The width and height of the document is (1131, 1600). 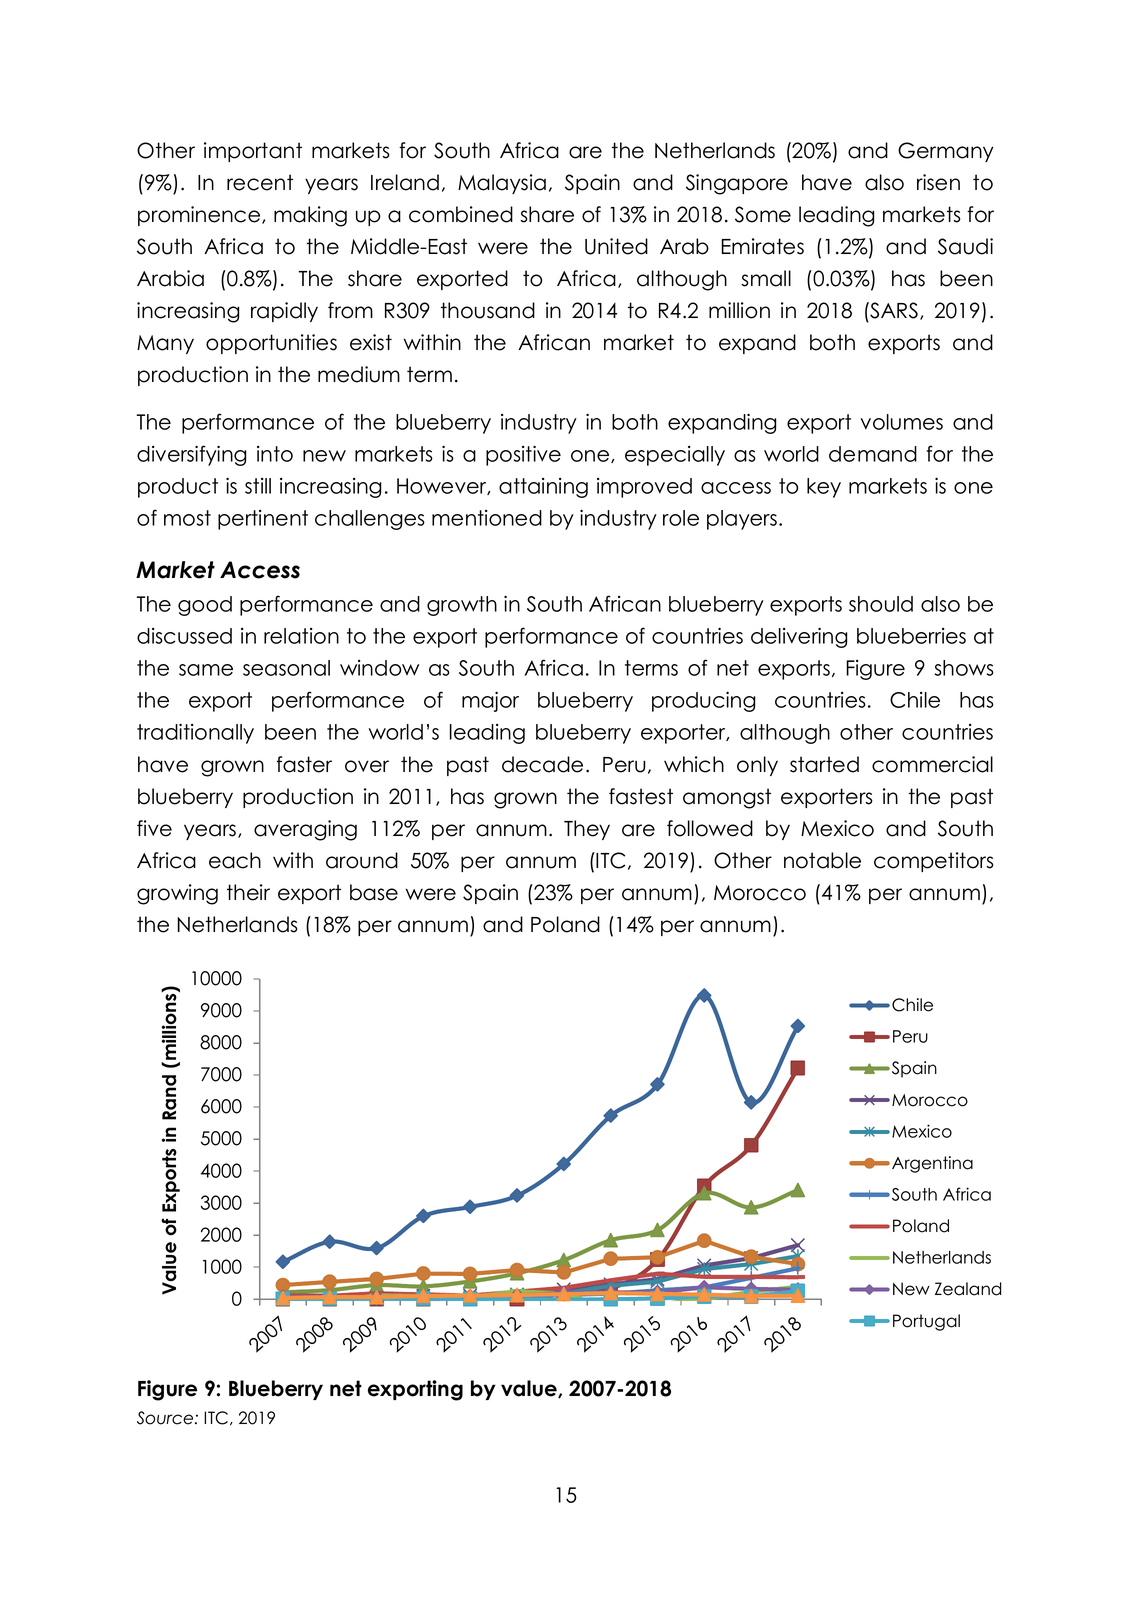 What do you see at coordinates (502, 184) in the document?
I see `Malaysia` at bounding box center [502, 184].
